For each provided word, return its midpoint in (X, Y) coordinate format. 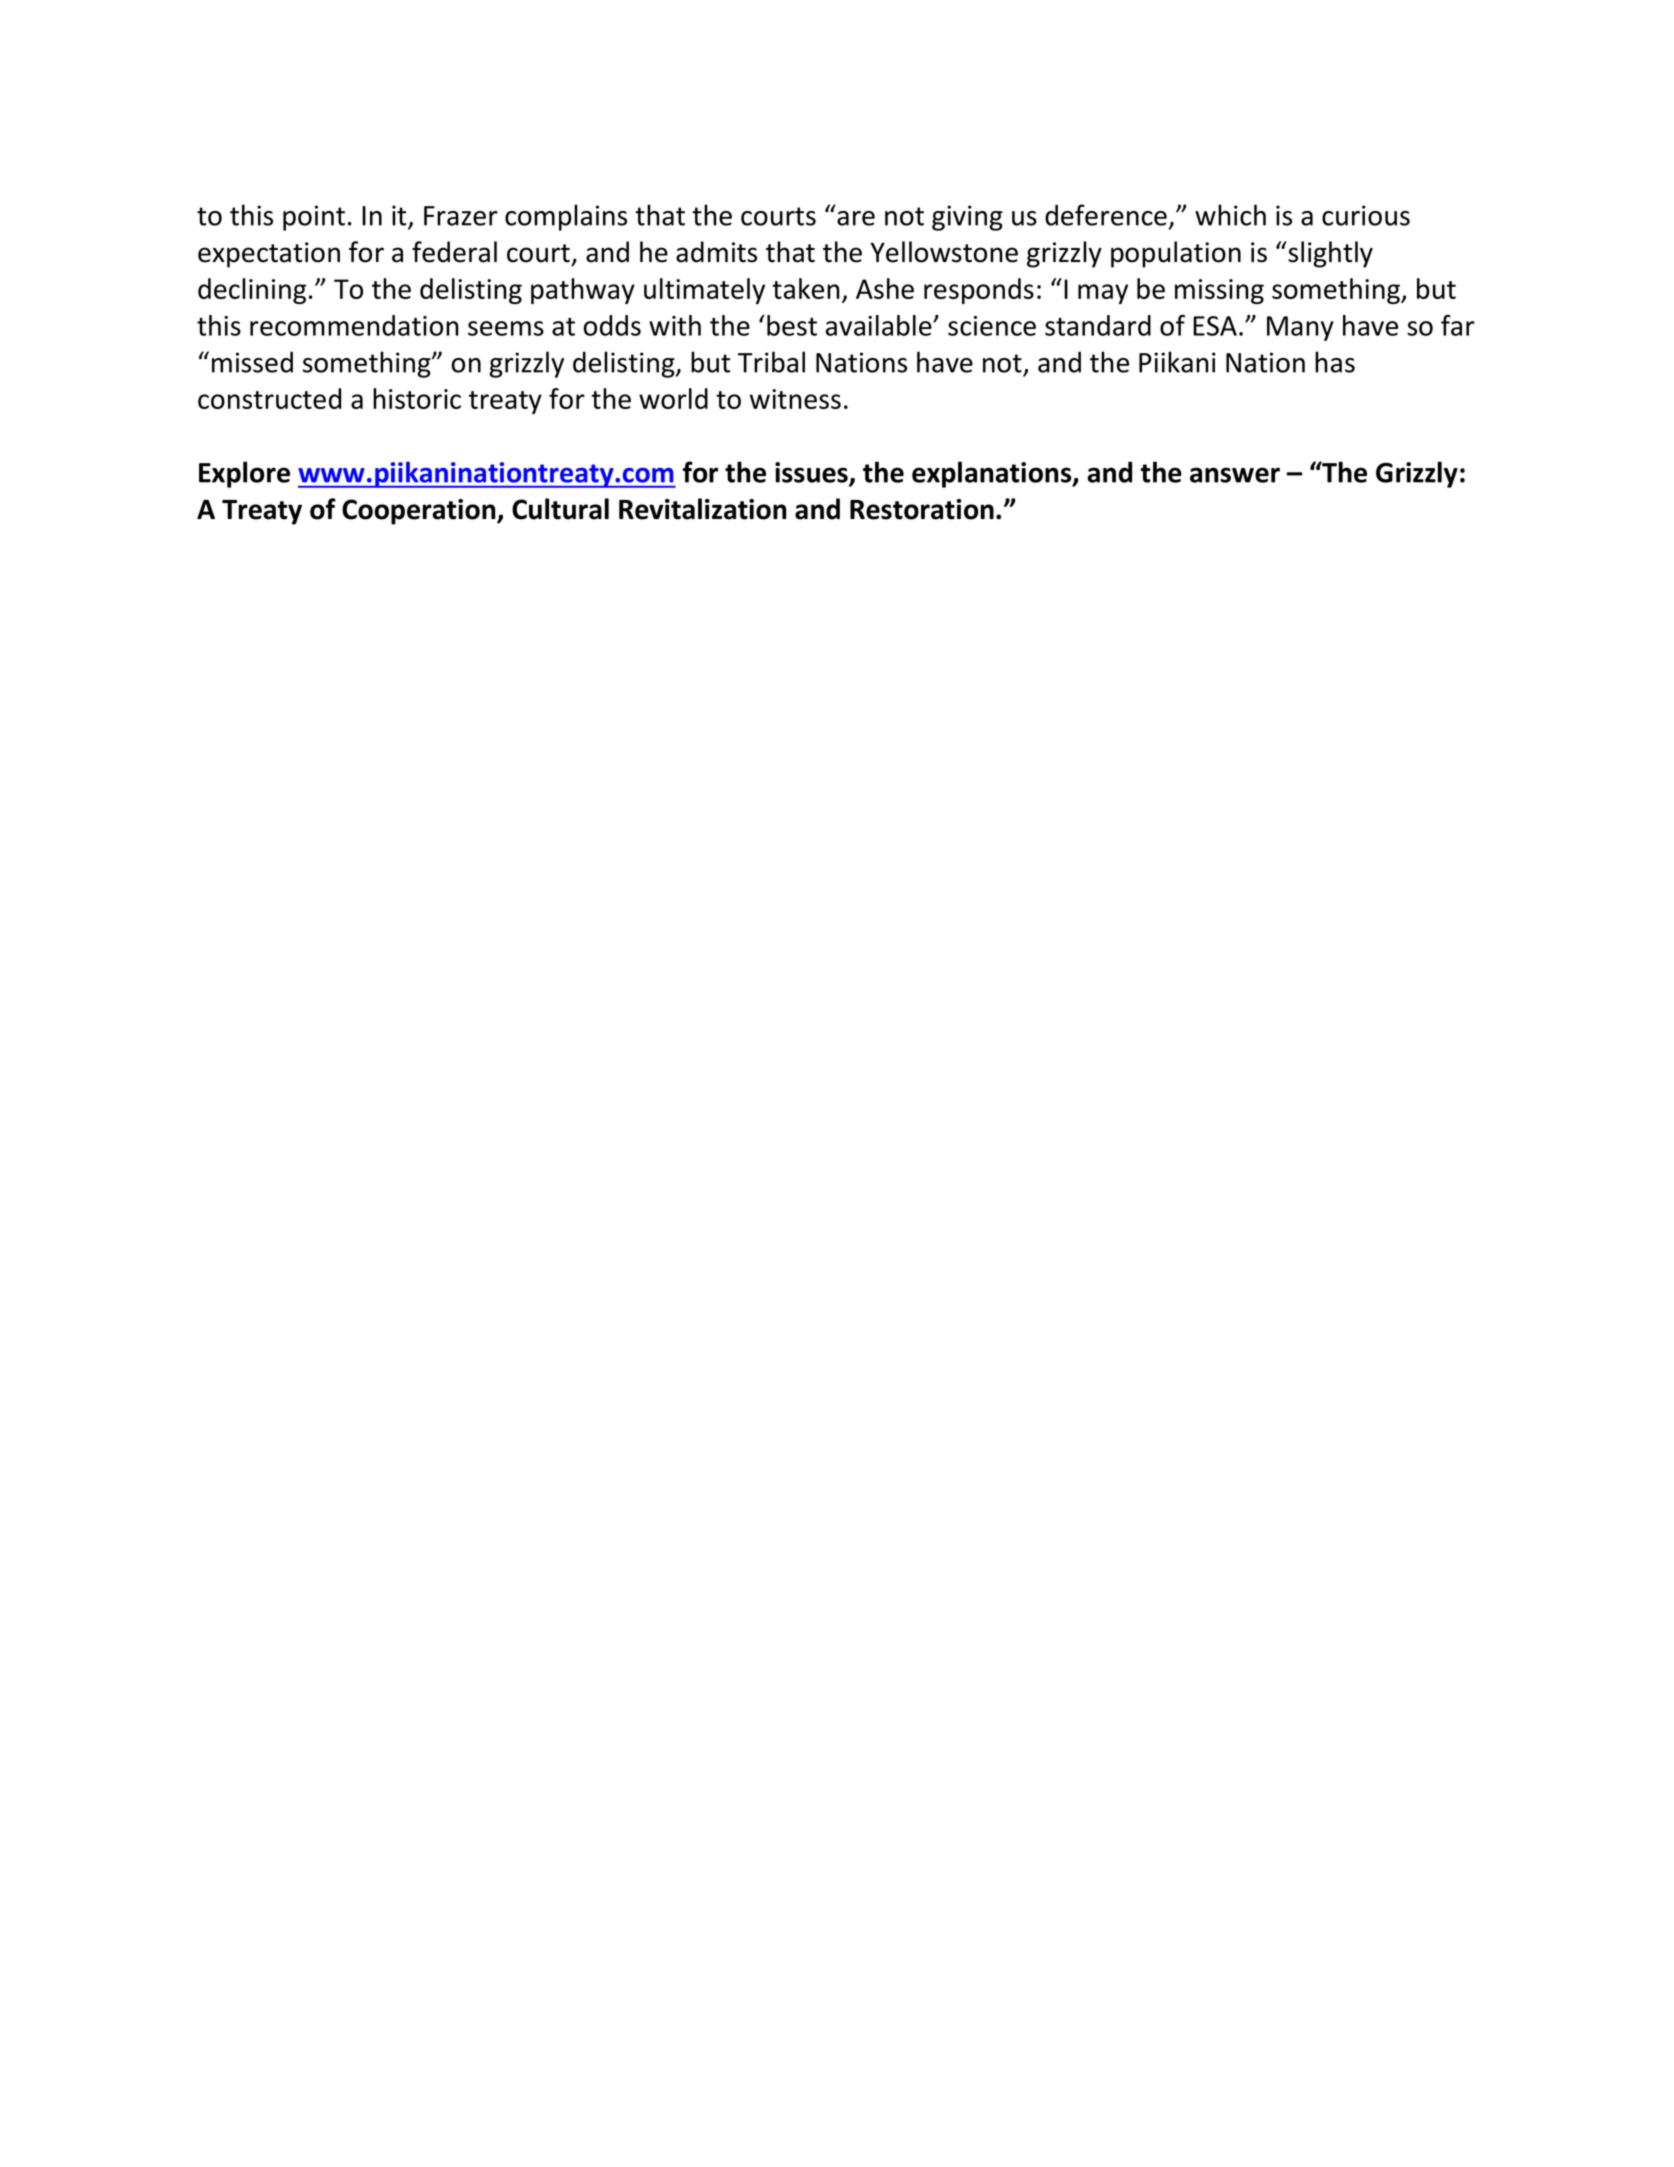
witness (795, 399)
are (856, 218)
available (880, 325)
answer (1235, 475)
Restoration (922, 509)
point (314, 218)
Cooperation (420, 512)
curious (1366, 215)
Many (1300, 328)
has (1335, 362)
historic (417, 398)
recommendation (354, 325)
